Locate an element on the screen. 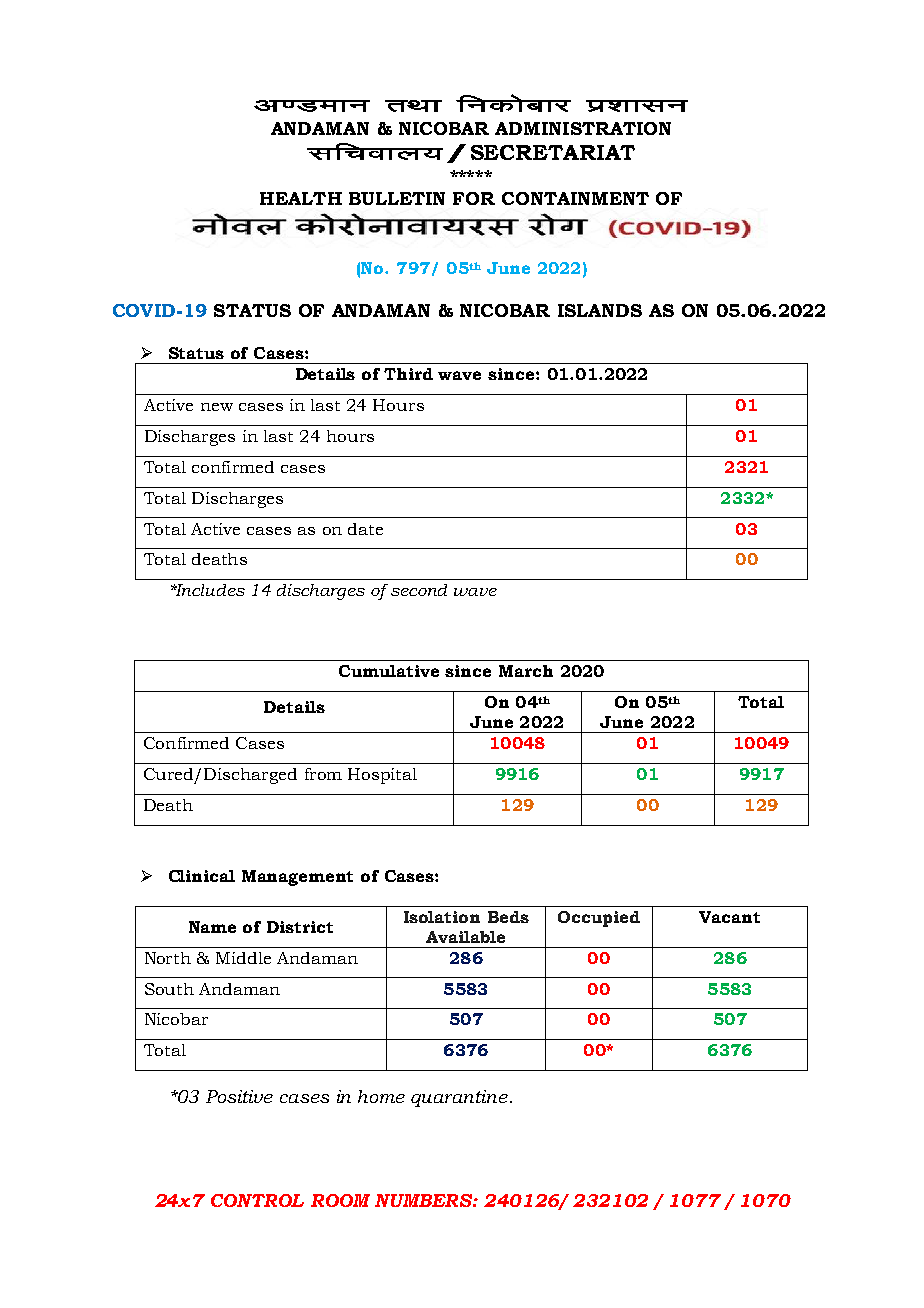 Image resolution: width=924 pixels, height=1308 pixels. Occupied is located at coordinates (599, 919).
